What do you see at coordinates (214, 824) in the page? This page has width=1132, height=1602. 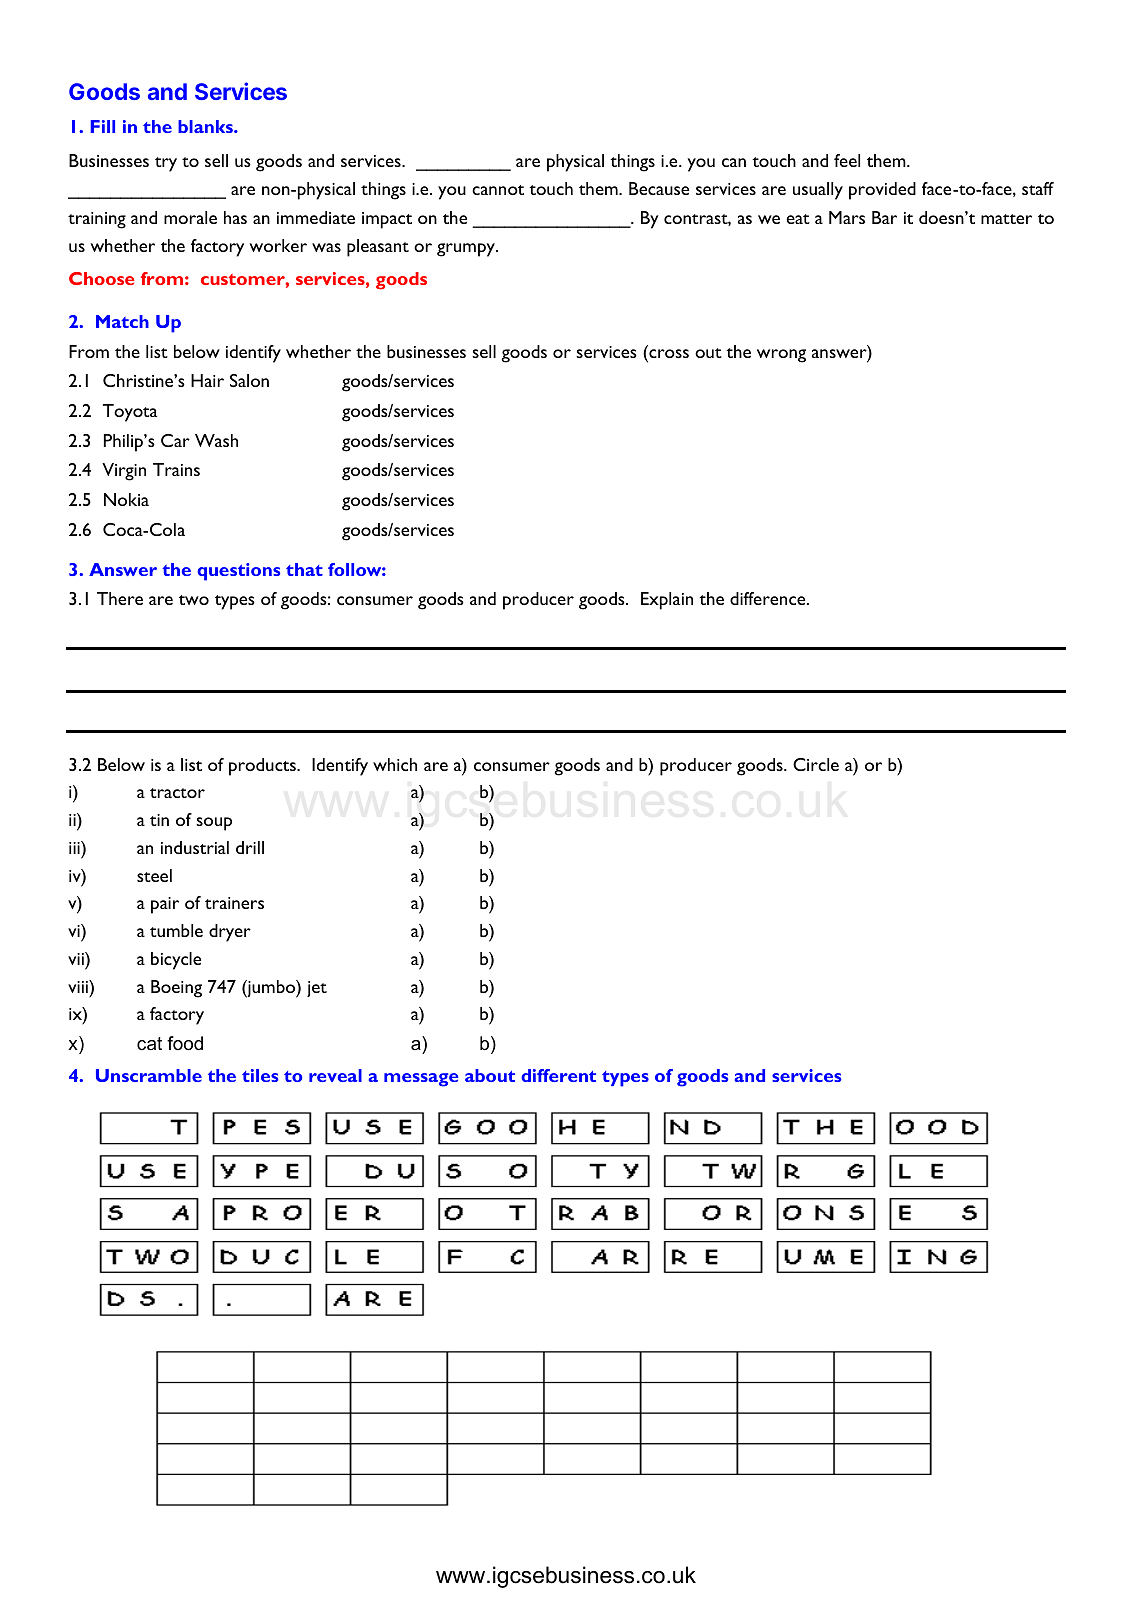 I see `soup` at bounding box center [214, 824].
